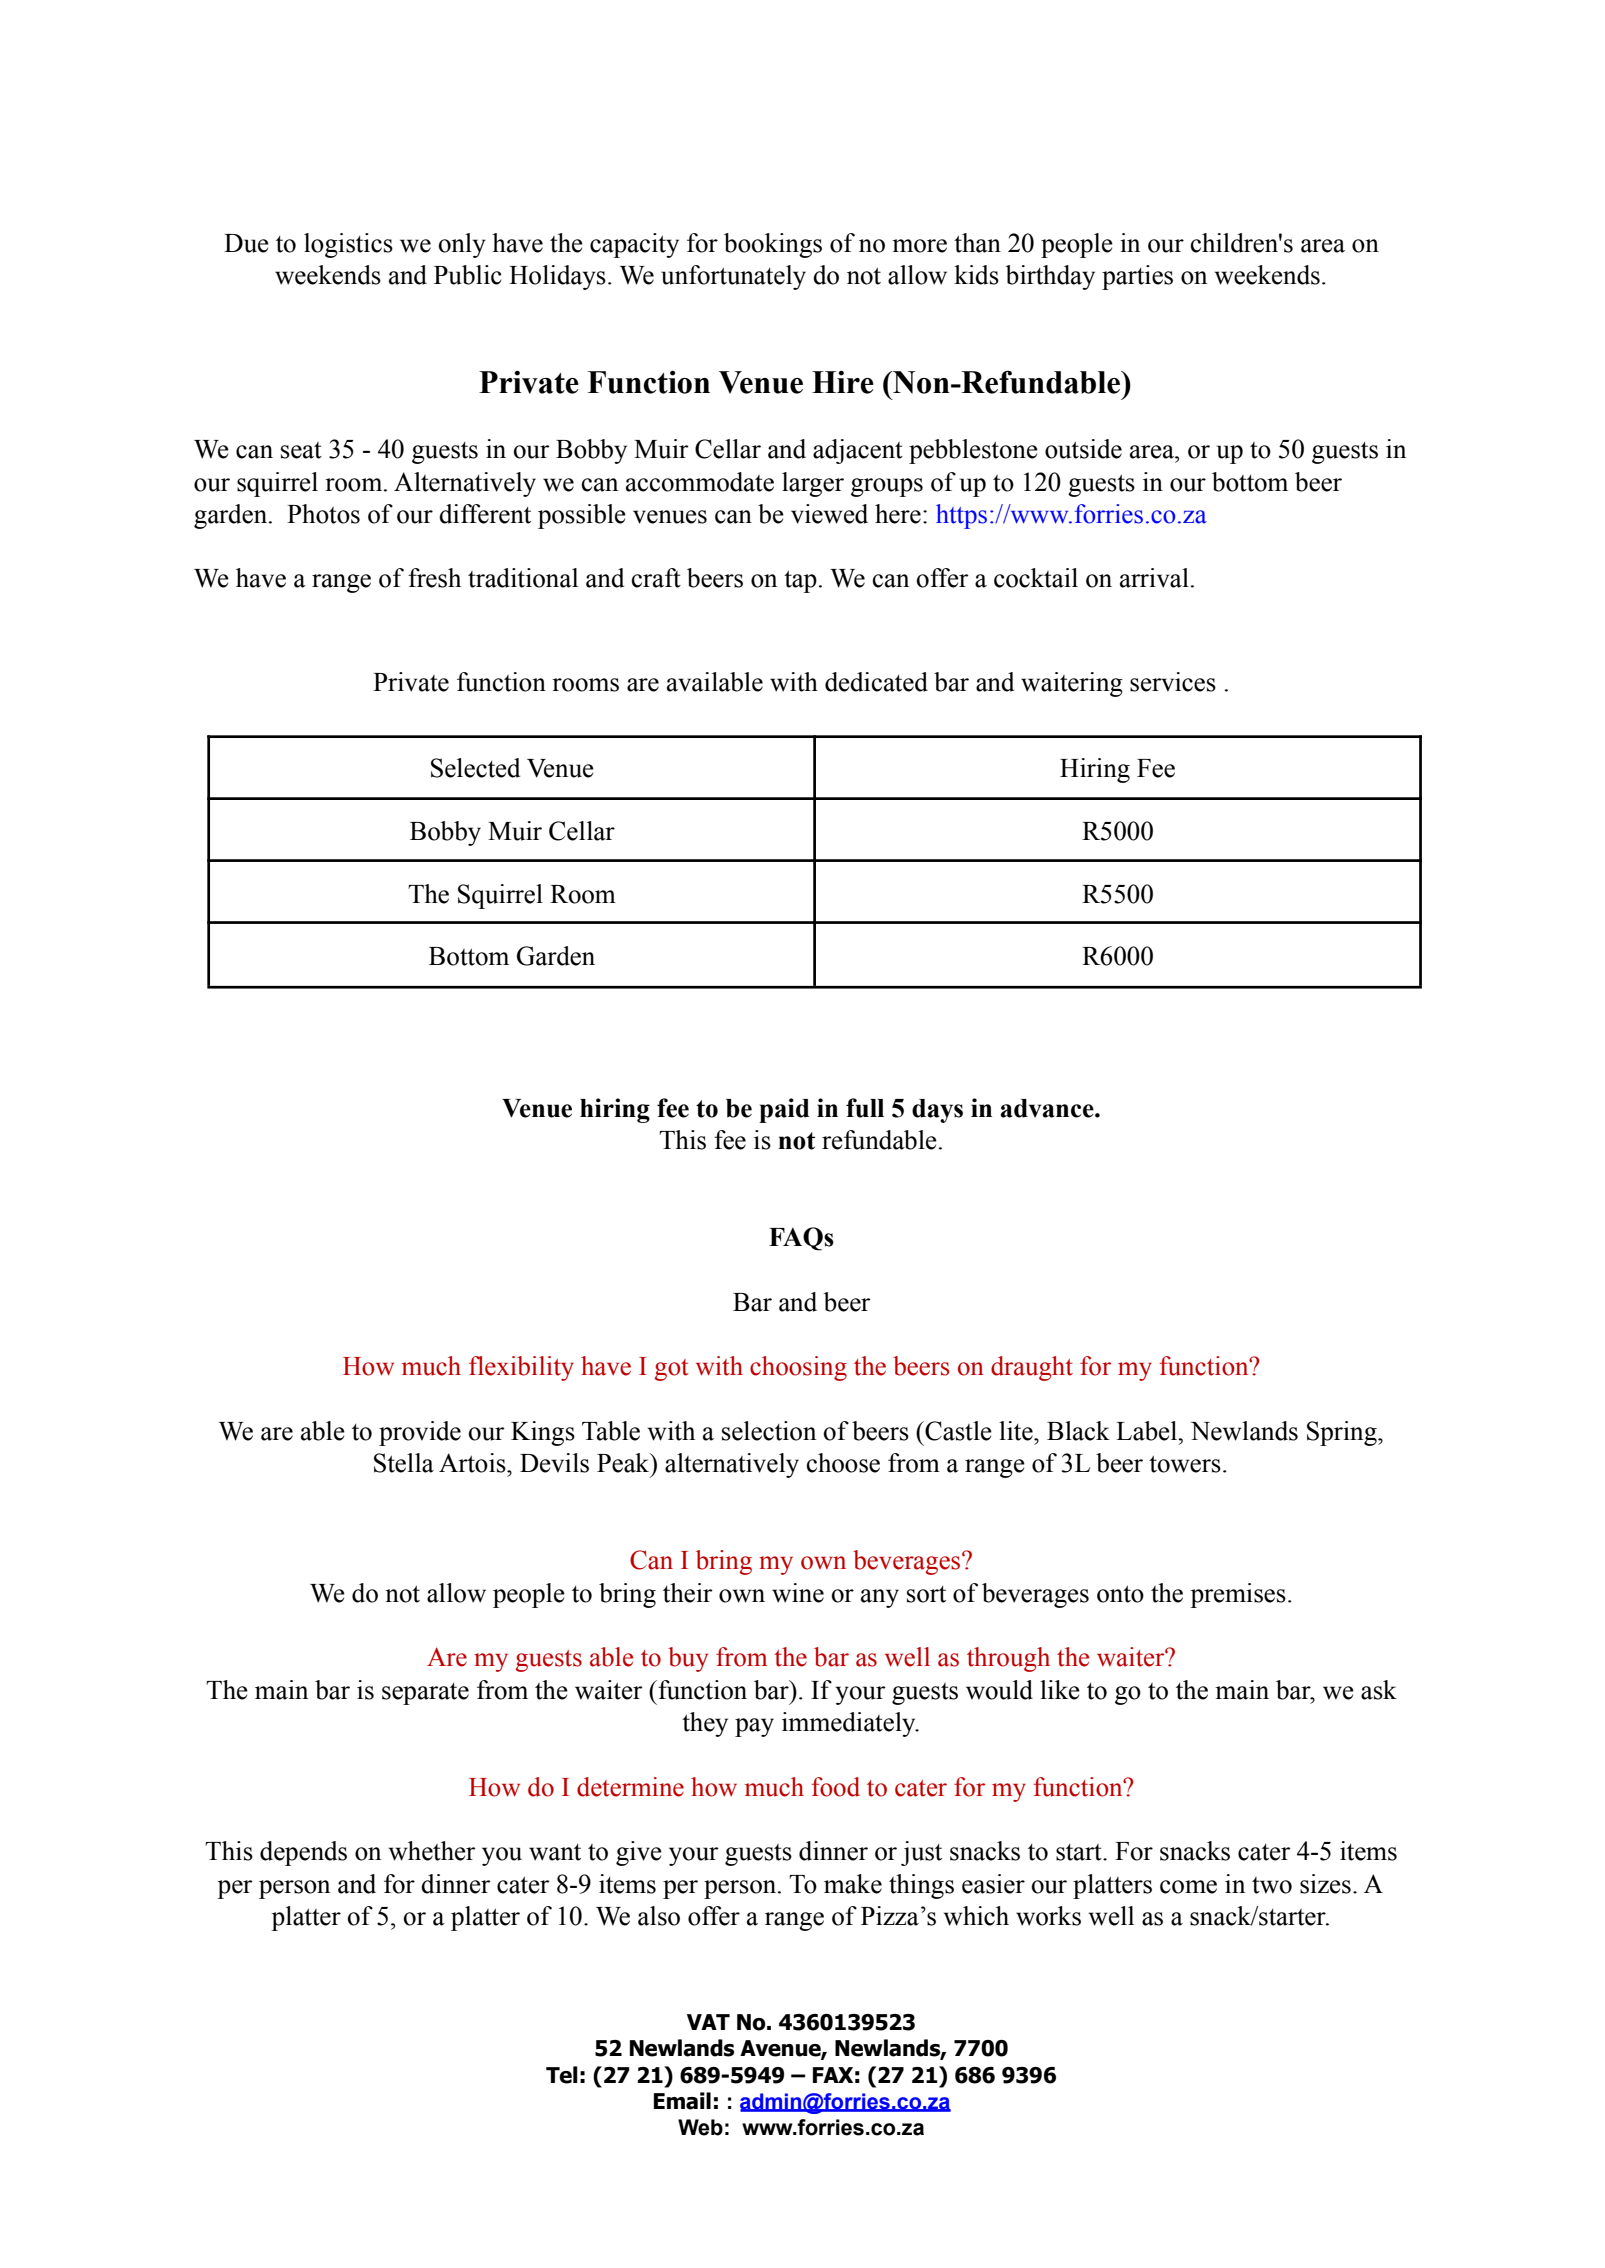  Describe the element at coordinates (521, 1368) in the screenshot. I see `flexibility` at that location.
